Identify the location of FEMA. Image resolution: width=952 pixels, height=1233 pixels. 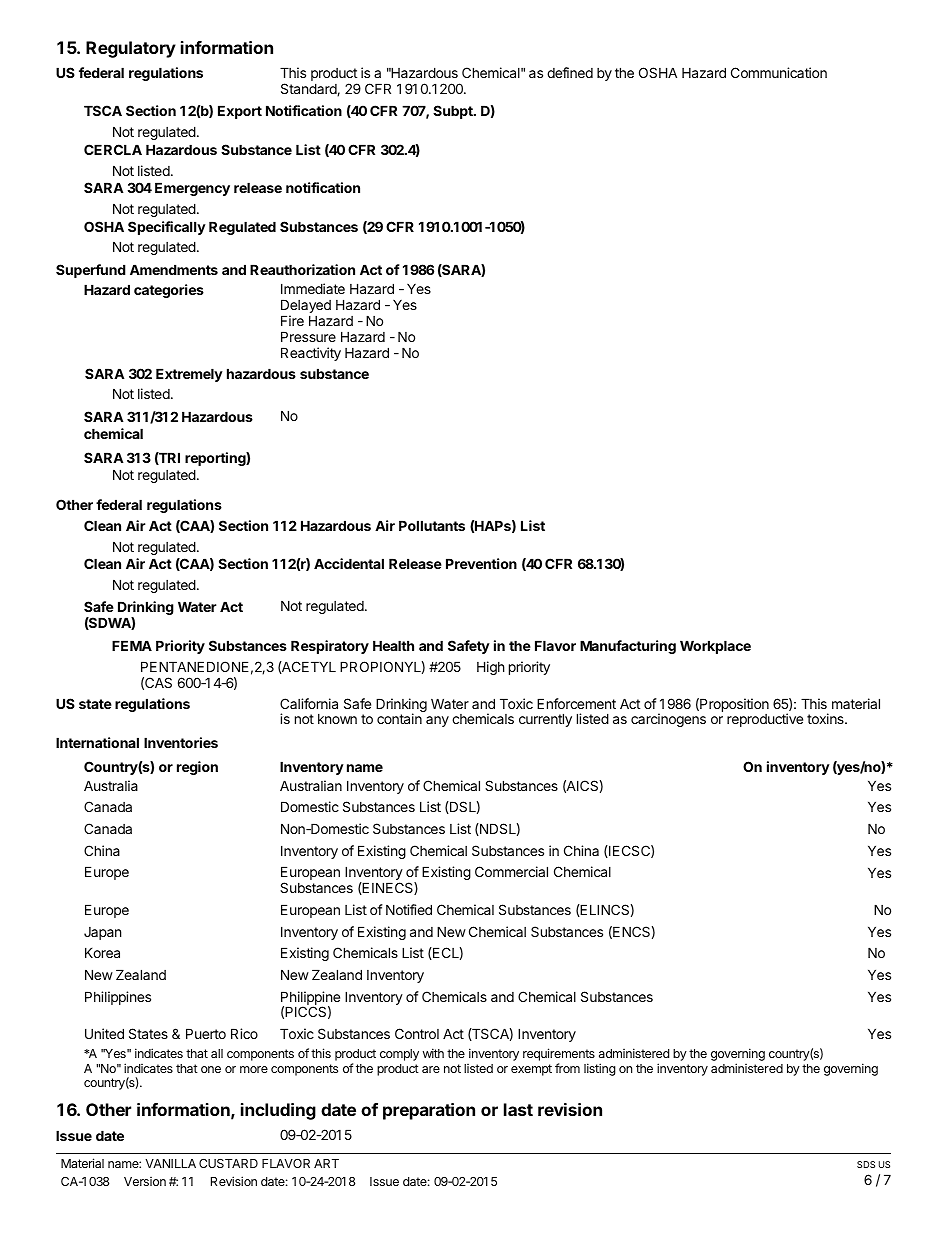
(132, 645).
